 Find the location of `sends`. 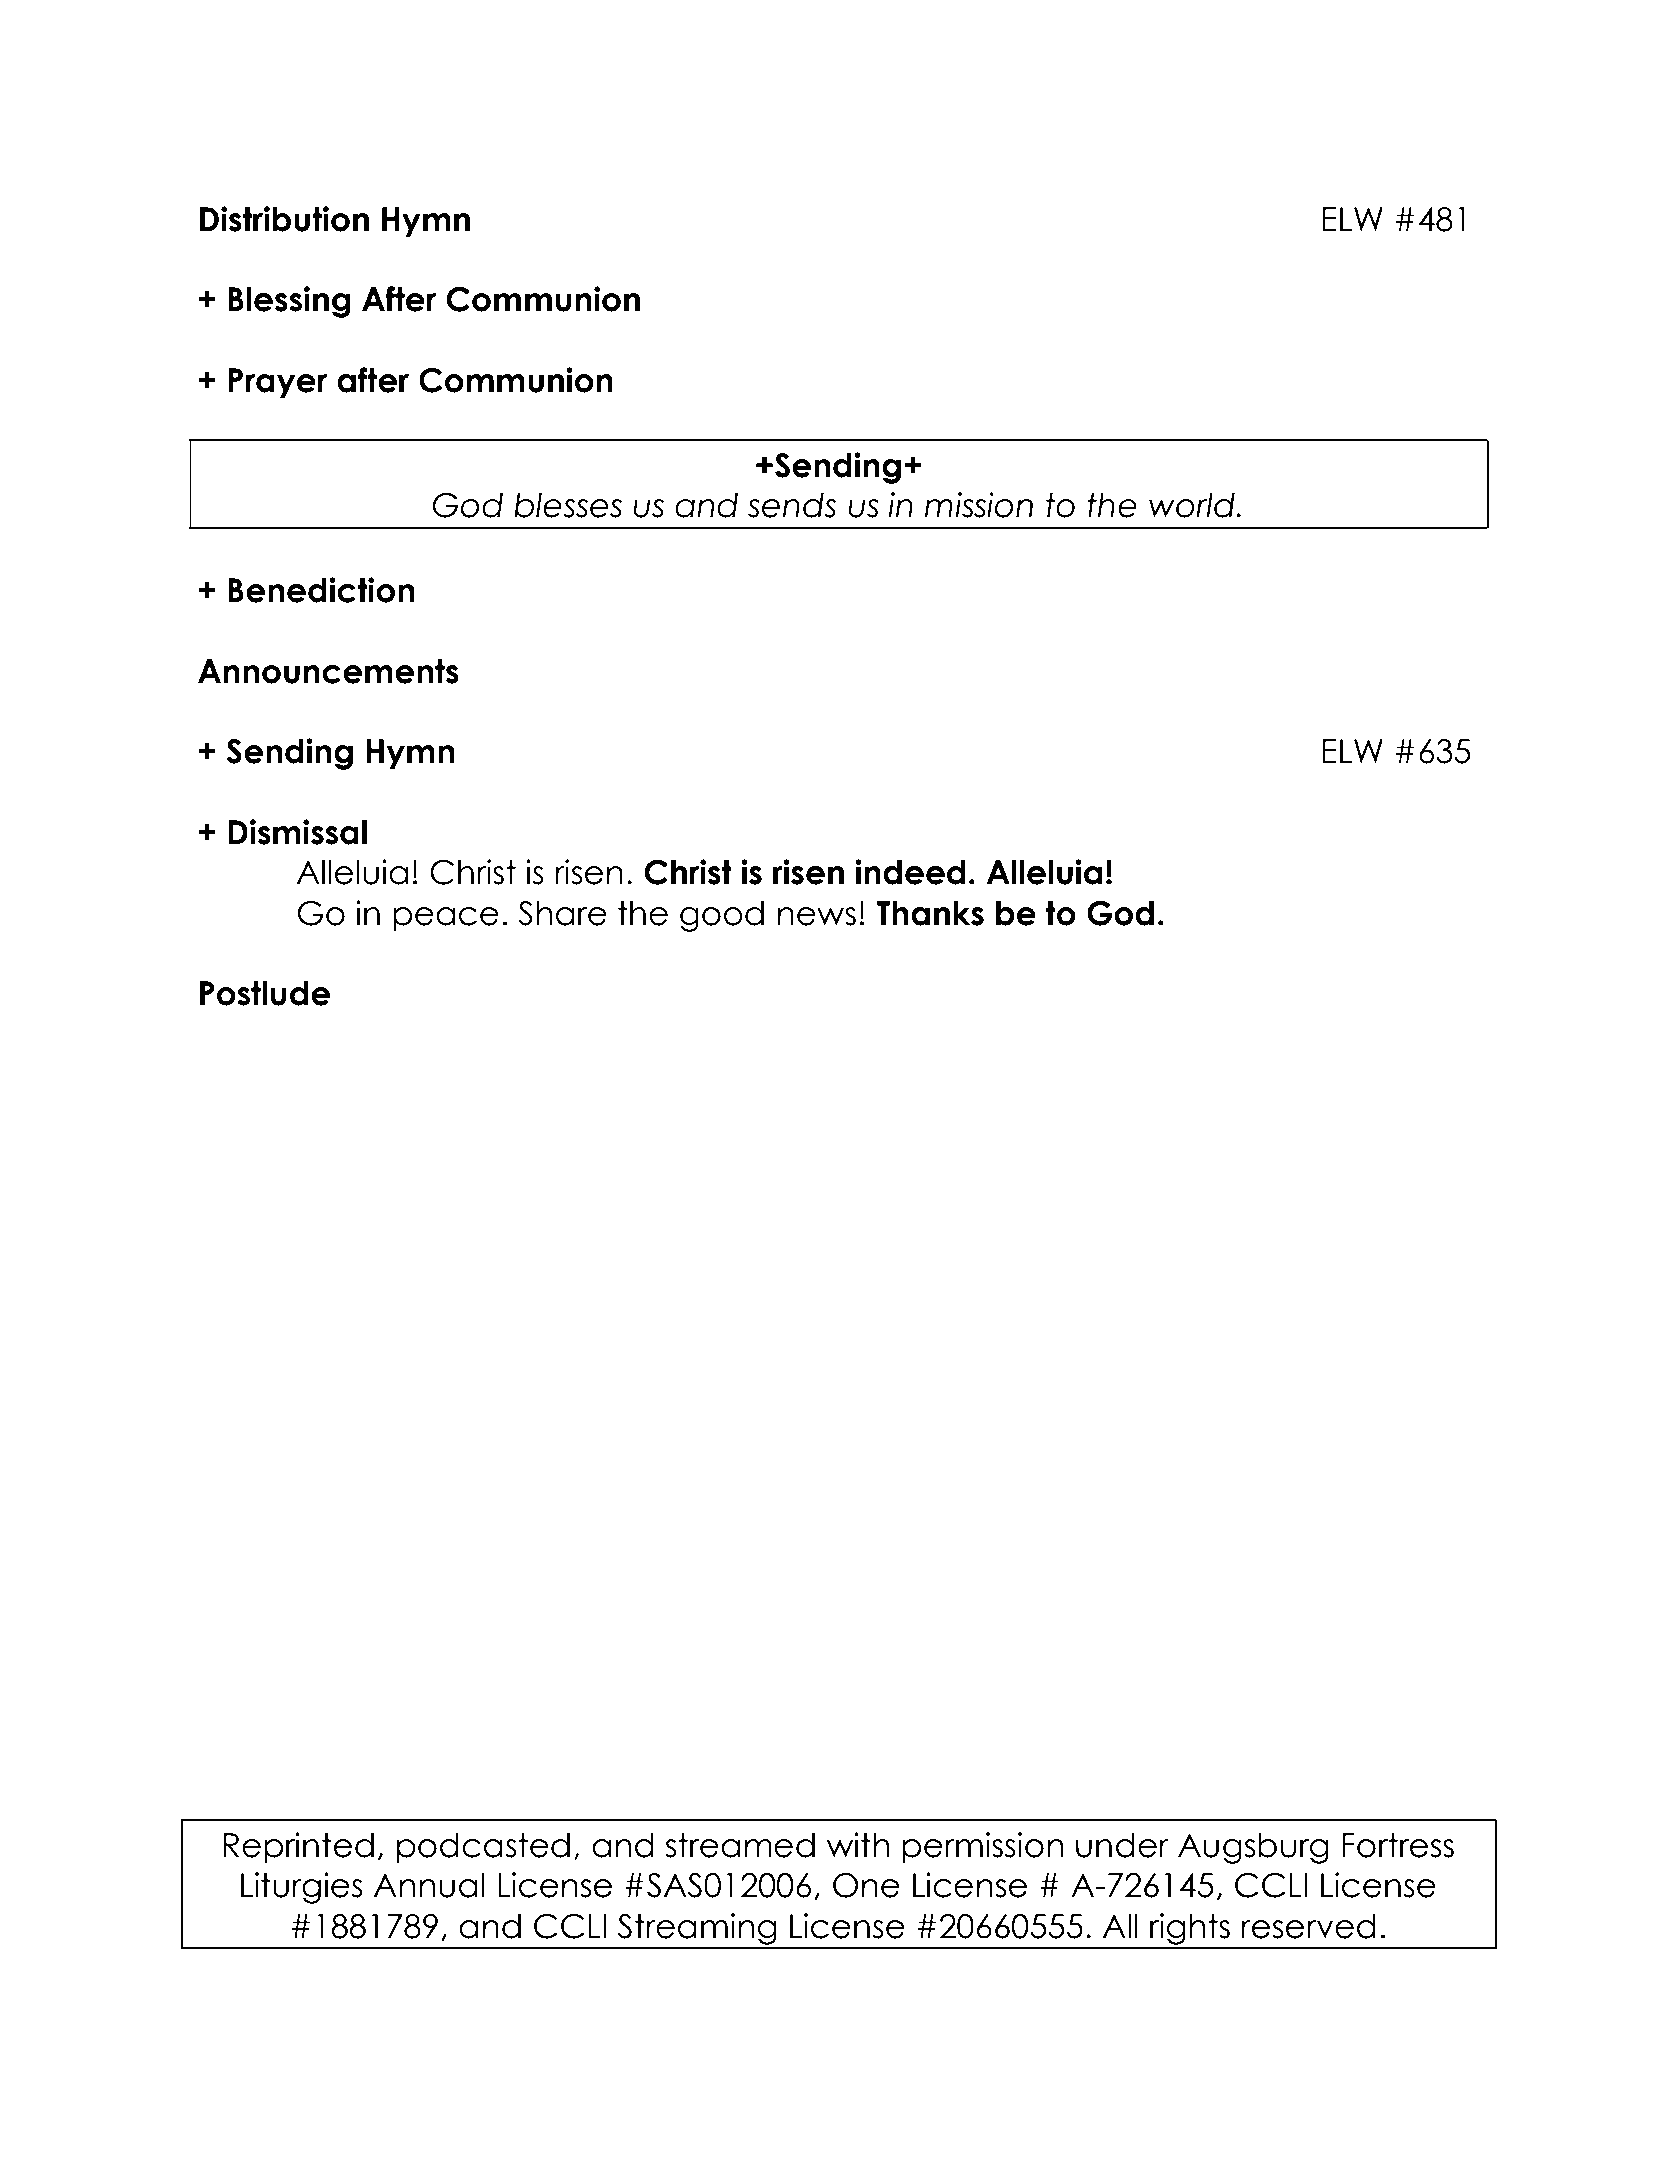

sends is located at coordinates (792, 505).
